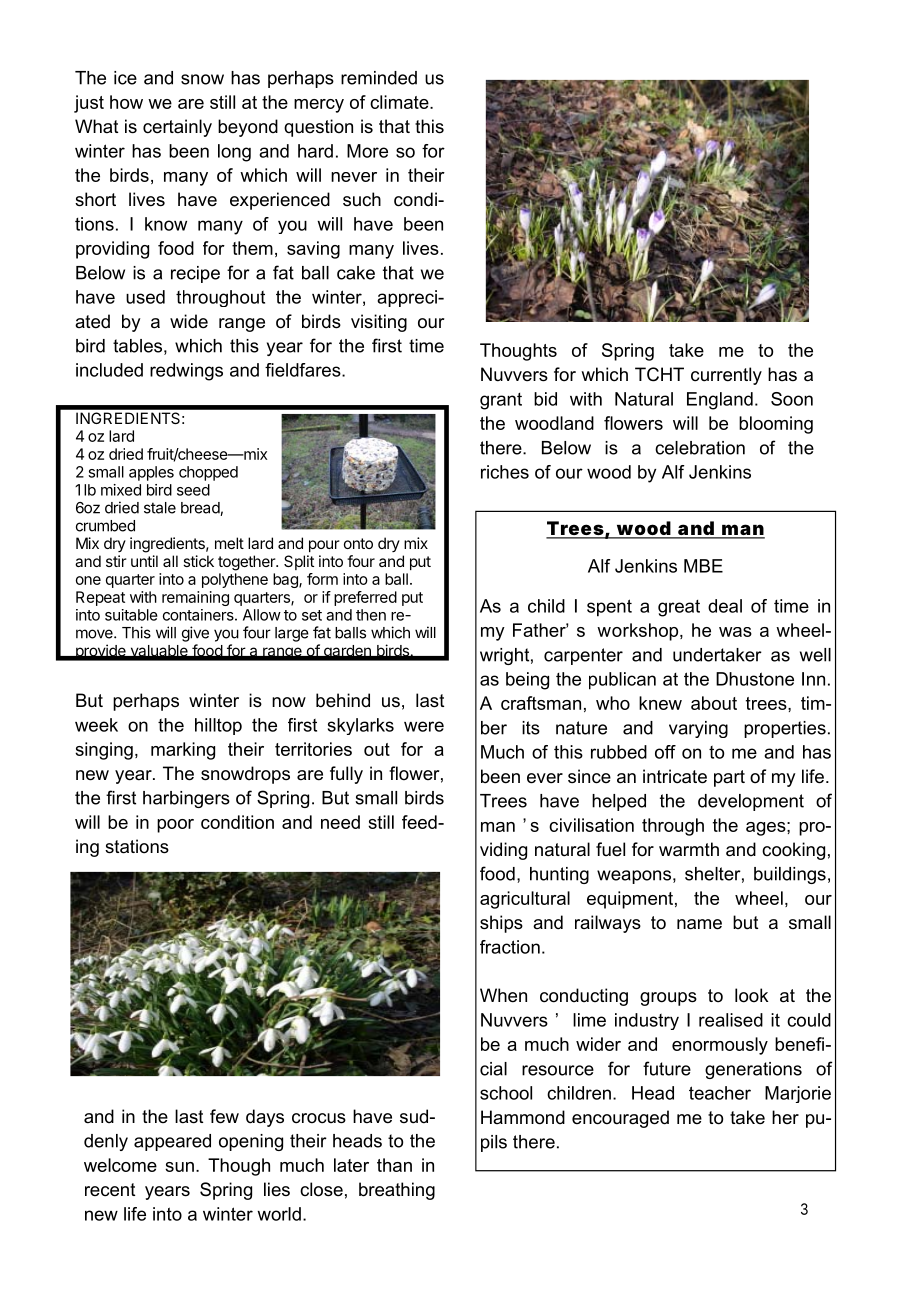 This screenshot has height=1308, width=924. What do you see at coordinates (340, 822) in the screenshot?
I see `need` at bounding box center [340, 822].
